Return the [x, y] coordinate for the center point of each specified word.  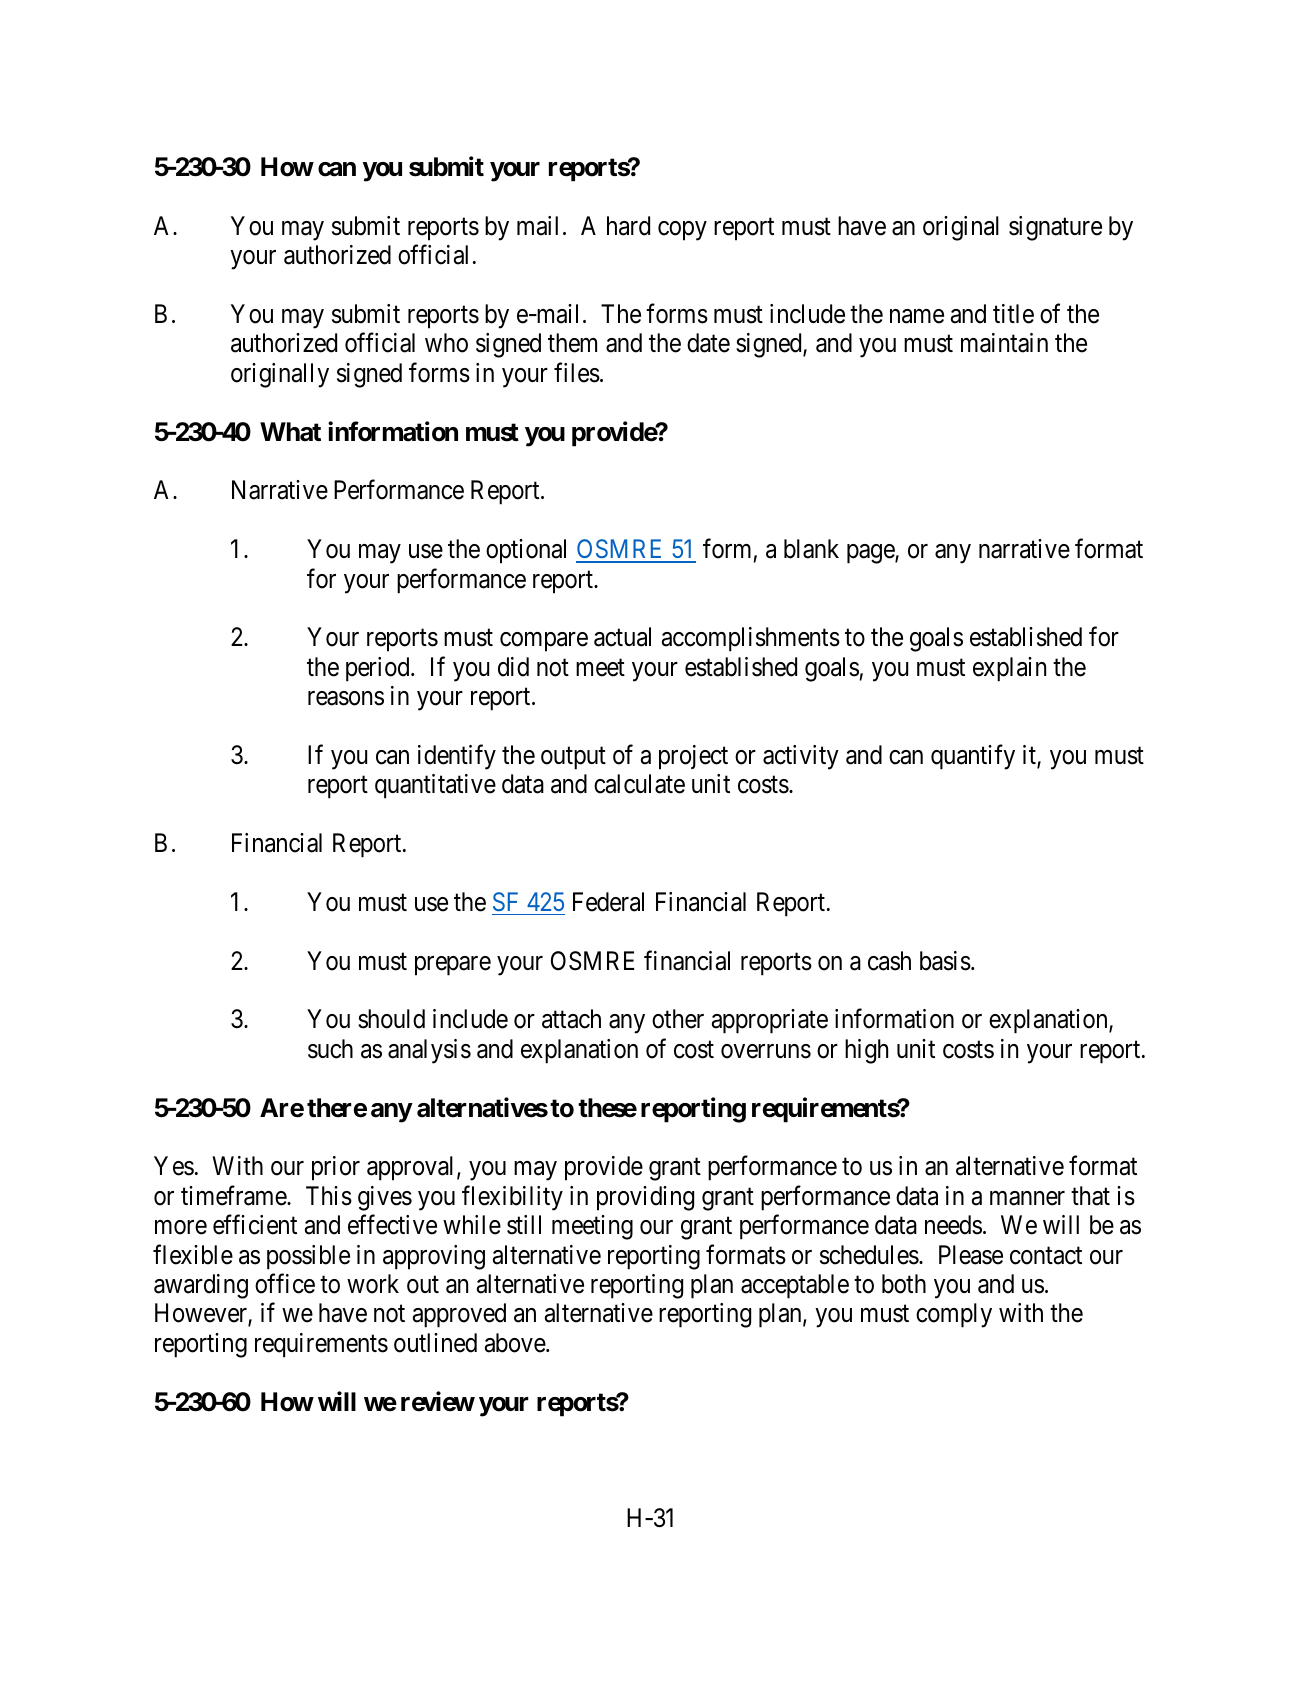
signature [1055, 228]
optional [526, 551]
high [866, 1051]
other [678, 1019]
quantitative [435, 786]
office [285, 1284]
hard [628, 226]
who [446, 343]
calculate [639, 784]
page [871, 554]
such [330, 1049]
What [290, 432]
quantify [973, 757]
